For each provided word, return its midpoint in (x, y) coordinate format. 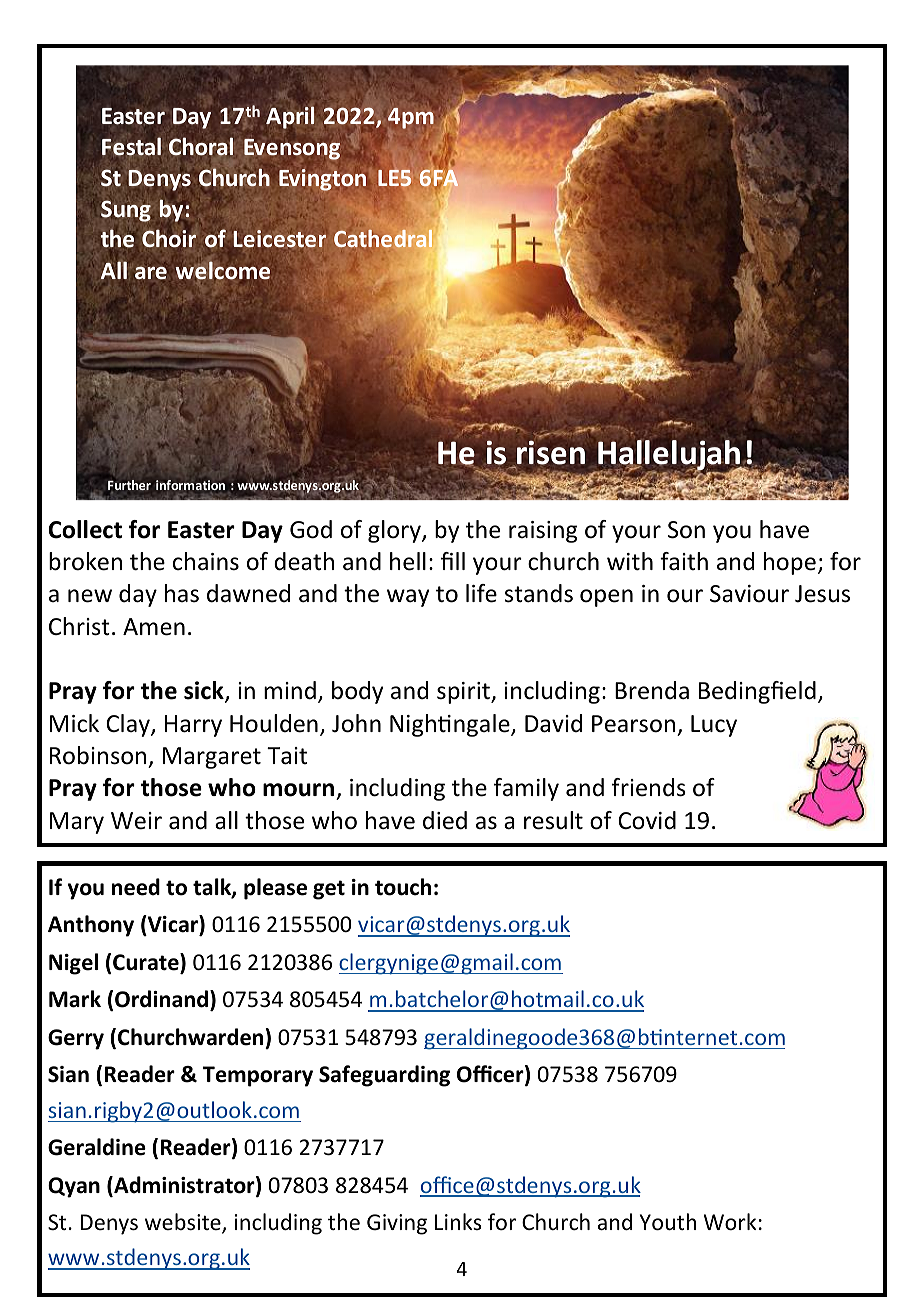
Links (458, 1221)
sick (205, 692)
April (290, 117)
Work (730, 1222)
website (184, 1223)
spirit (464, 693)
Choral (201, 146)
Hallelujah (670, 456)
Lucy (714, 726)
